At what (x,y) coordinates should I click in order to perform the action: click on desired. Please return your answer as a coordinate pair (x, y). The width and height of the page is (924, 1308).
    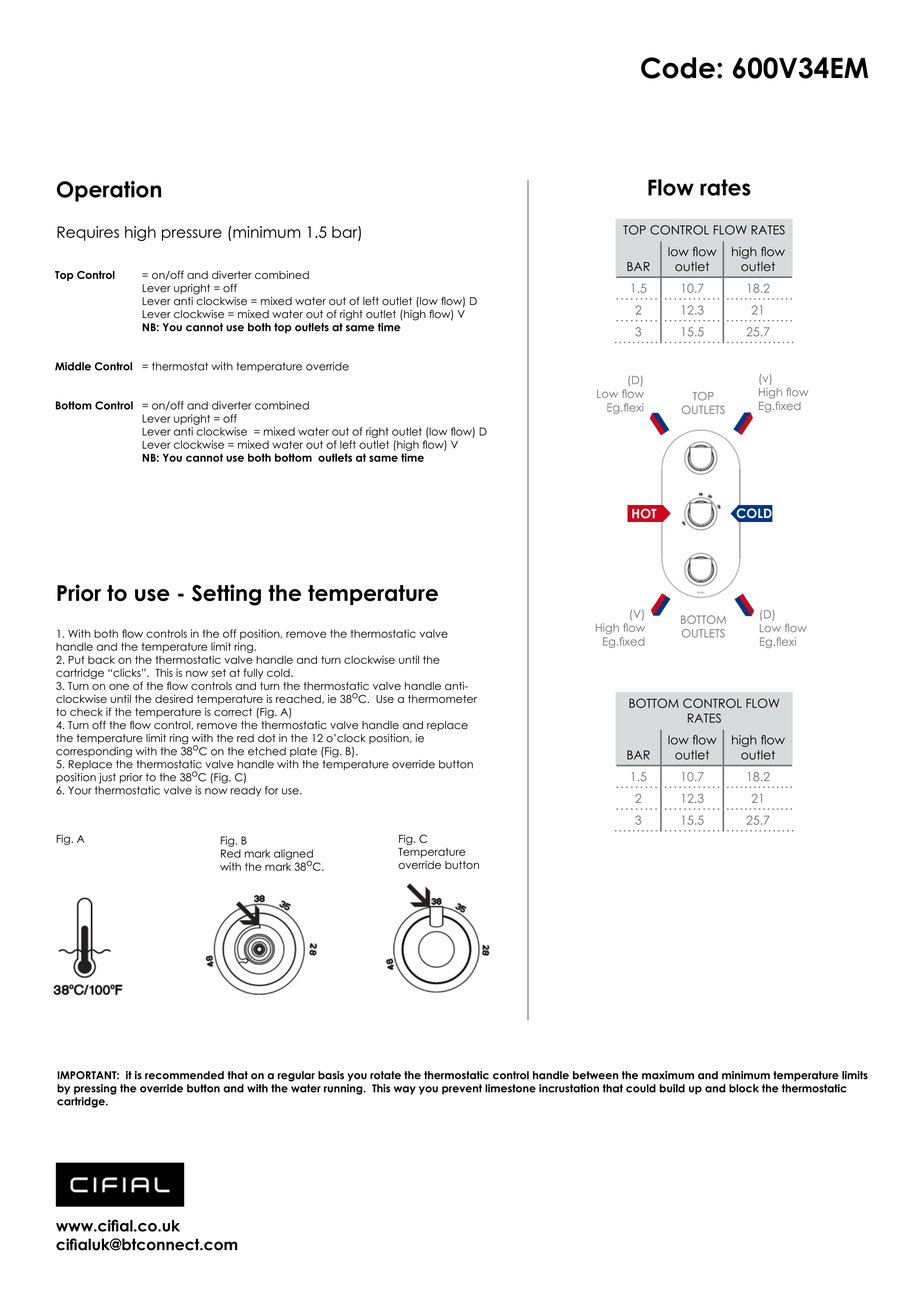
    Looking at the image, I should click on (174, 698).
